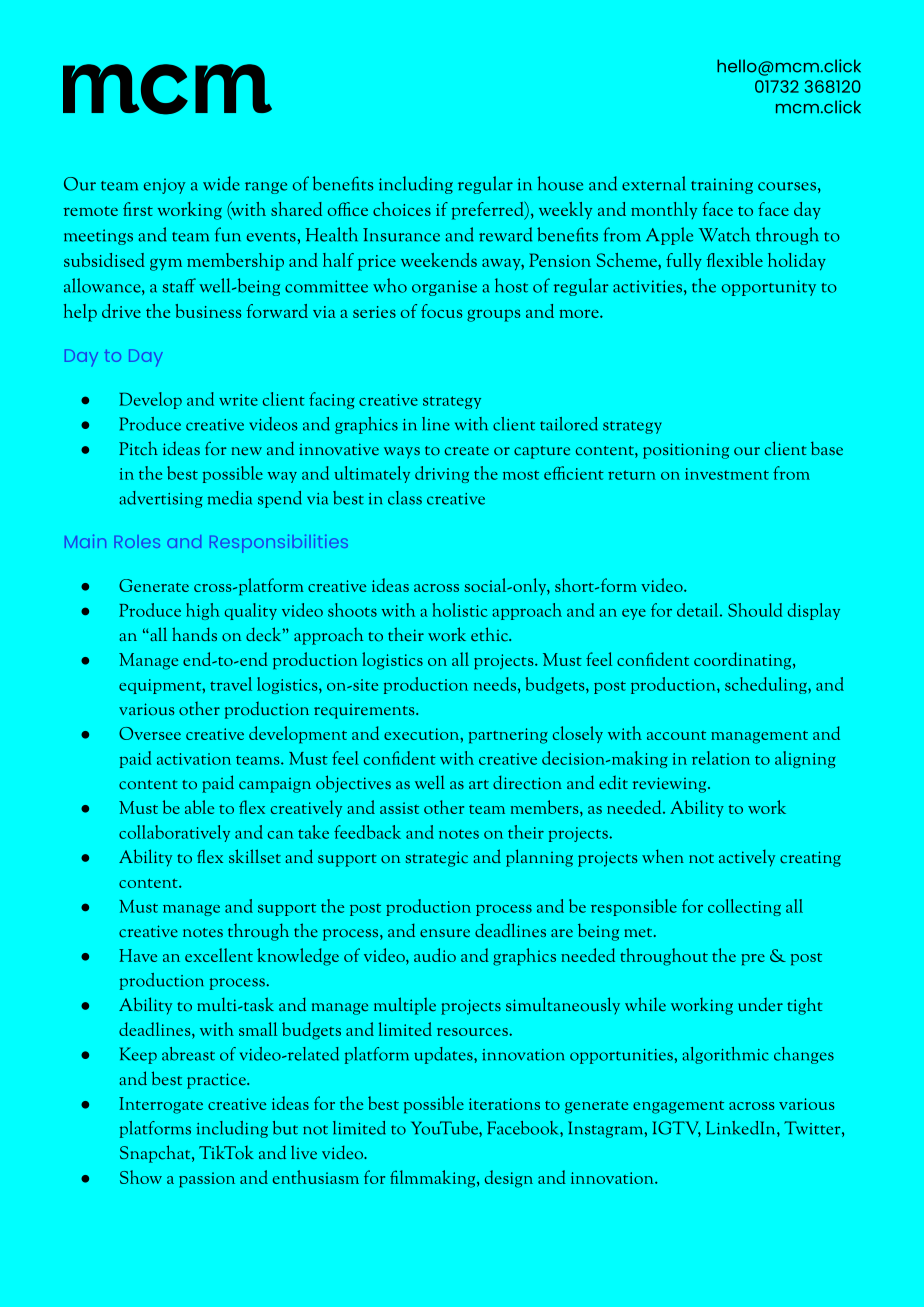 The height and width of the document is (1307, 924). Describe the element at coordinates (231, 684) in the document. I see `travel` at that location.
